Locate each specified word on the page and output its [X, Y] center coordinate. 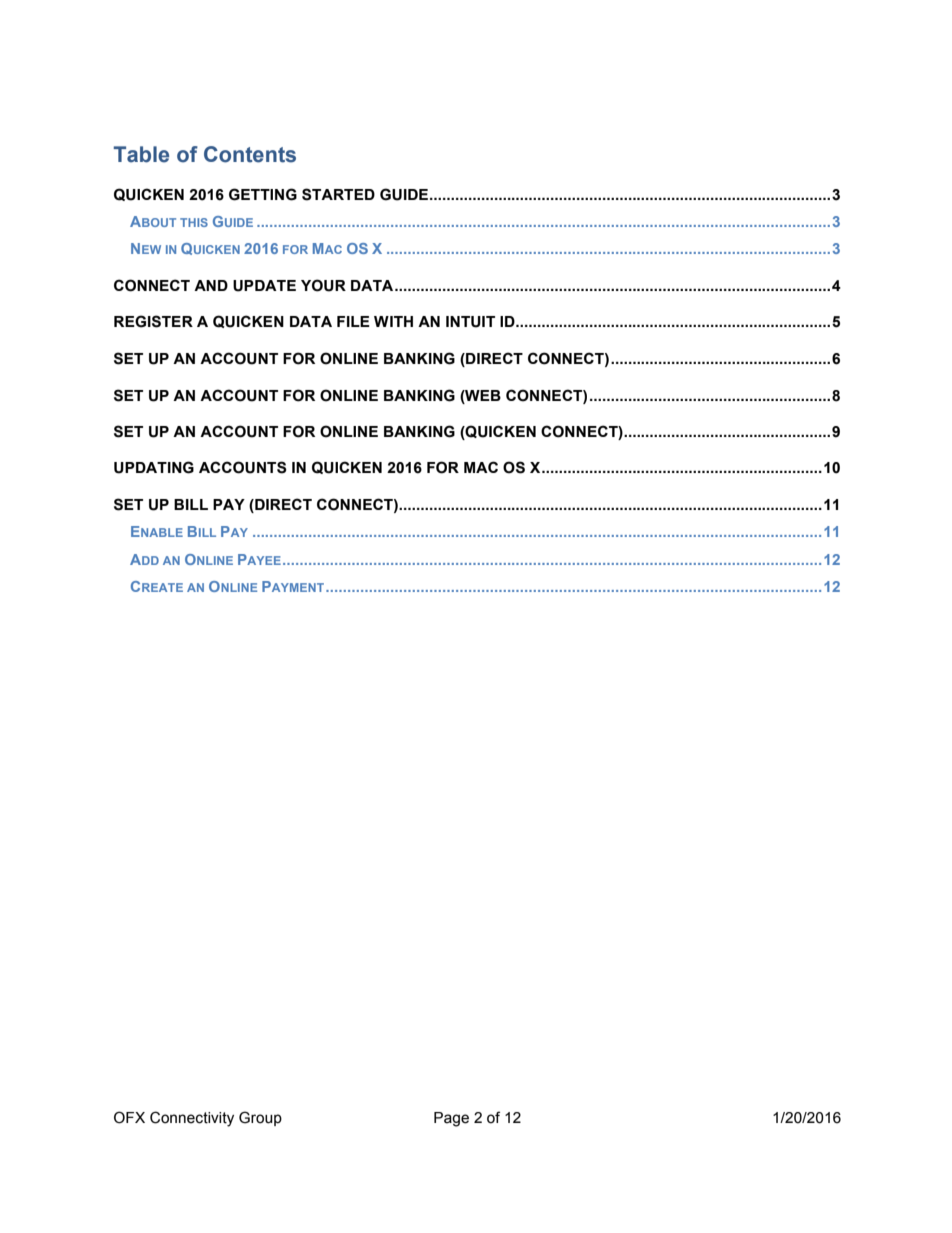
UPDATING [154, 467]
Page [451, 1119]
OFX [129, 1117]
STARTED [338, 194]
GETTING [263, 194]
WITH [393, 321]
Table [141, 154]
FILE [353, 321]
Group [260, 1118]
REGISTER [153, 321]
